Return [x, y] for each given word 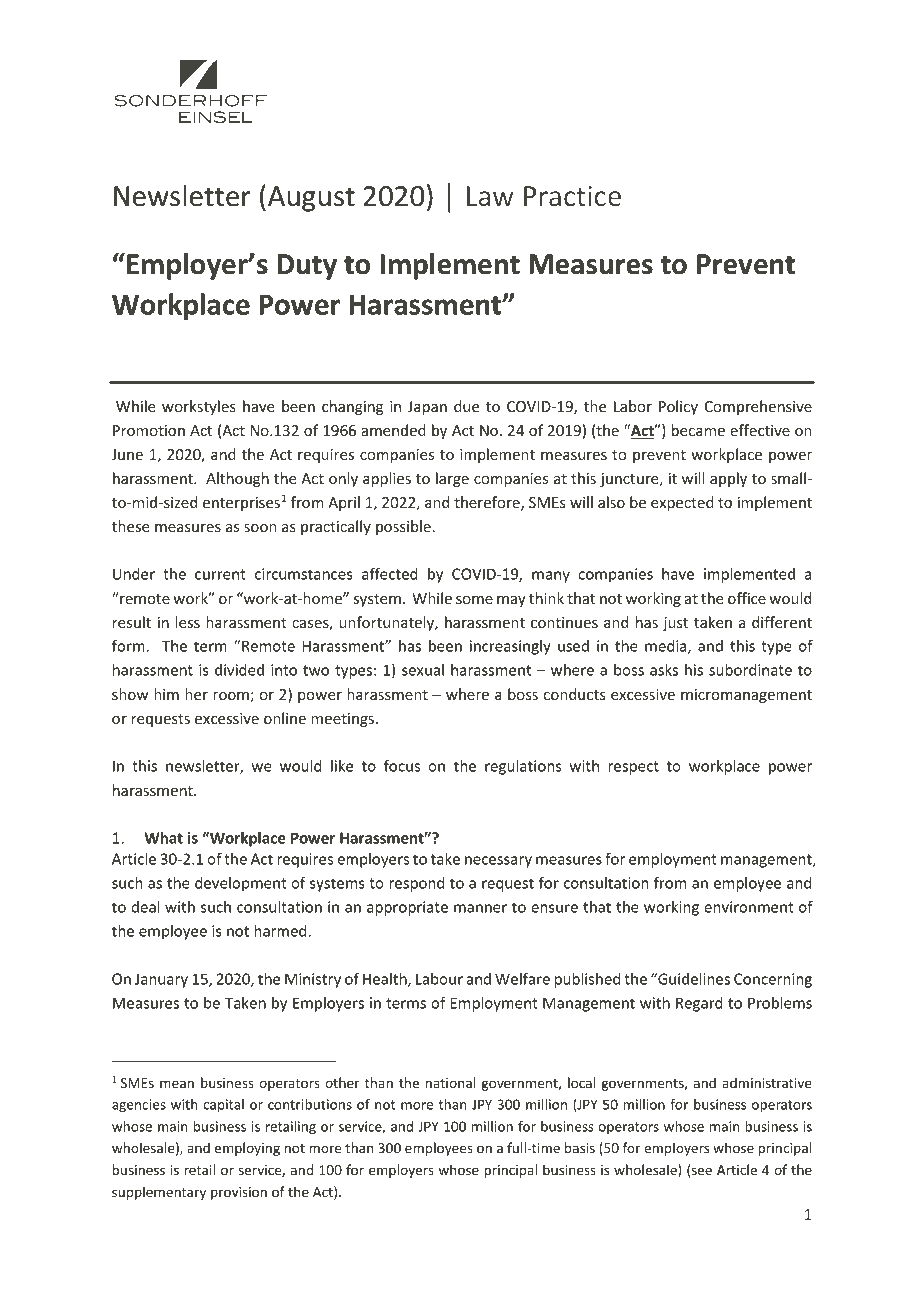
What [163, 838]
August [311, 199]
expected [682, 503]
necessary [498, 862]
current [220, 574]
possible [403, 527]
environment [749, 907]
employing [247, 1149]
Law [490, 196]
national [450, 1082]
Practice [572, 196]
